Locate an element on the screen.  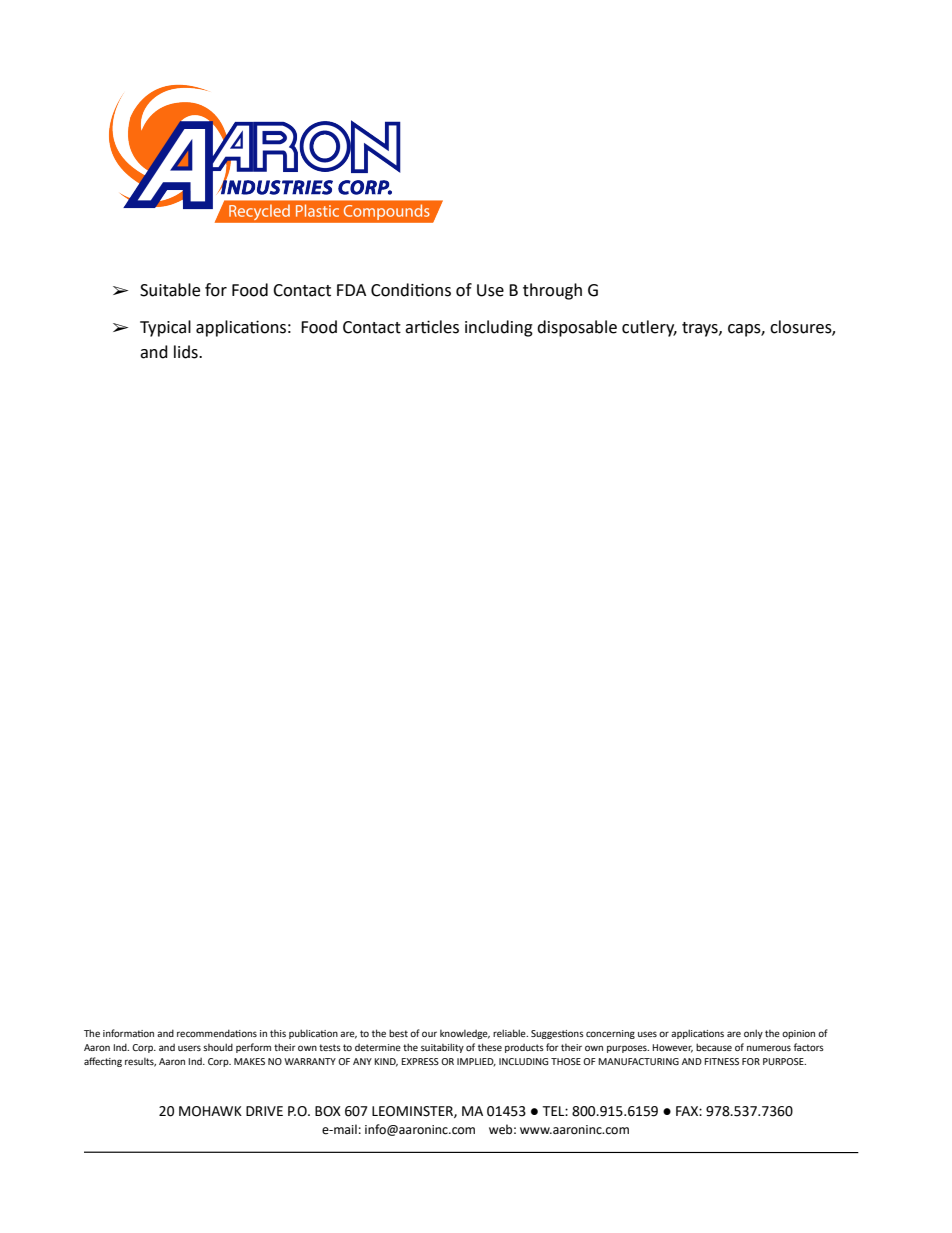
disposable is located at coordinates (577, 328).
